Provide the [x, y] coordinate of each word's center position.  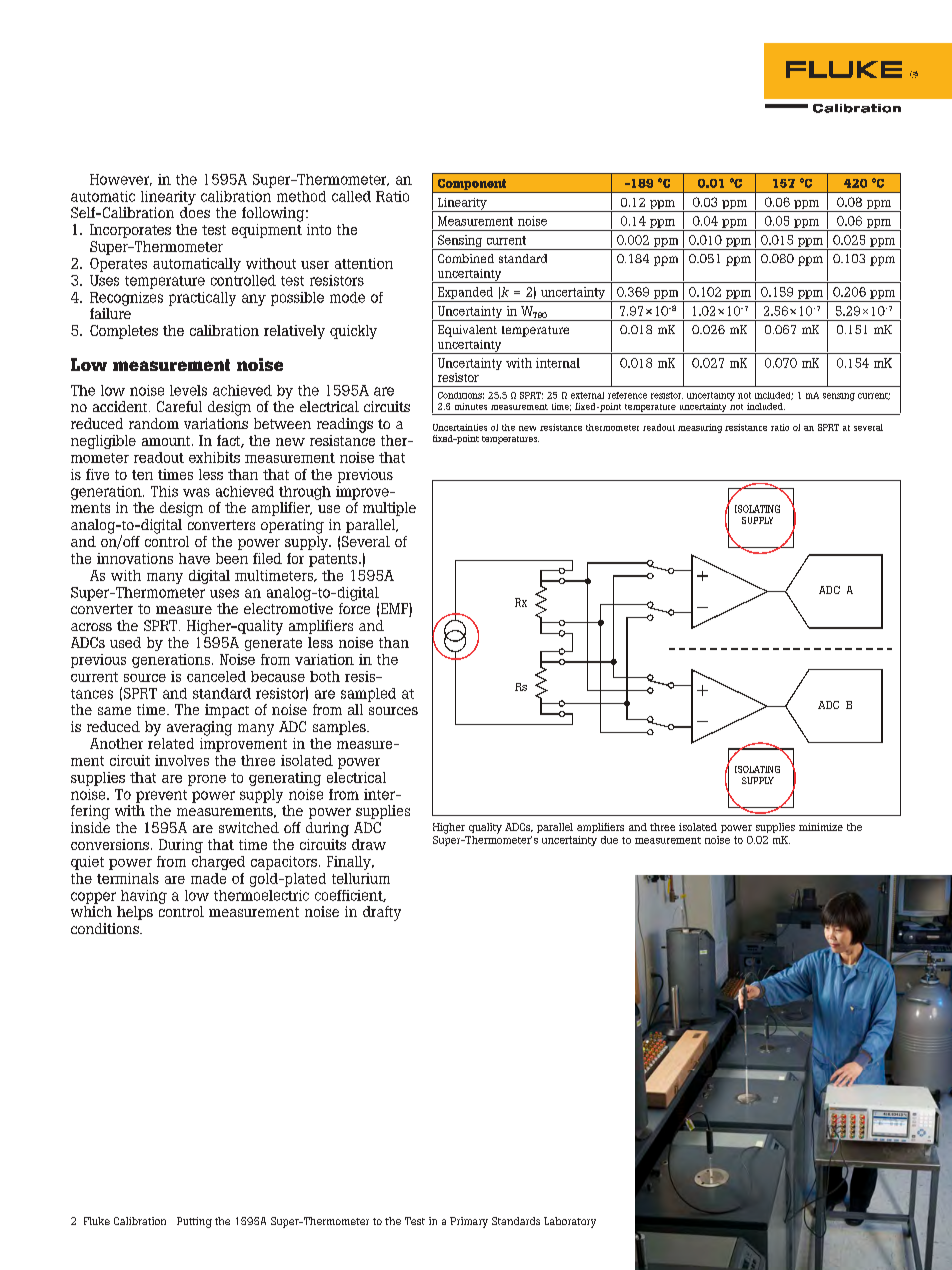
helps [135, 913]
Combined [466, 258]
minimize [821, 827]
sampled [368, 695]
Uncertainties [460, 427]
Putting [194, 1222]
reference [627, 395]
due [609, 840]
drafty [382, 913]
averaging [199, 728]
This [164, 491]
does [195, 212]
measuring [700, 428]
